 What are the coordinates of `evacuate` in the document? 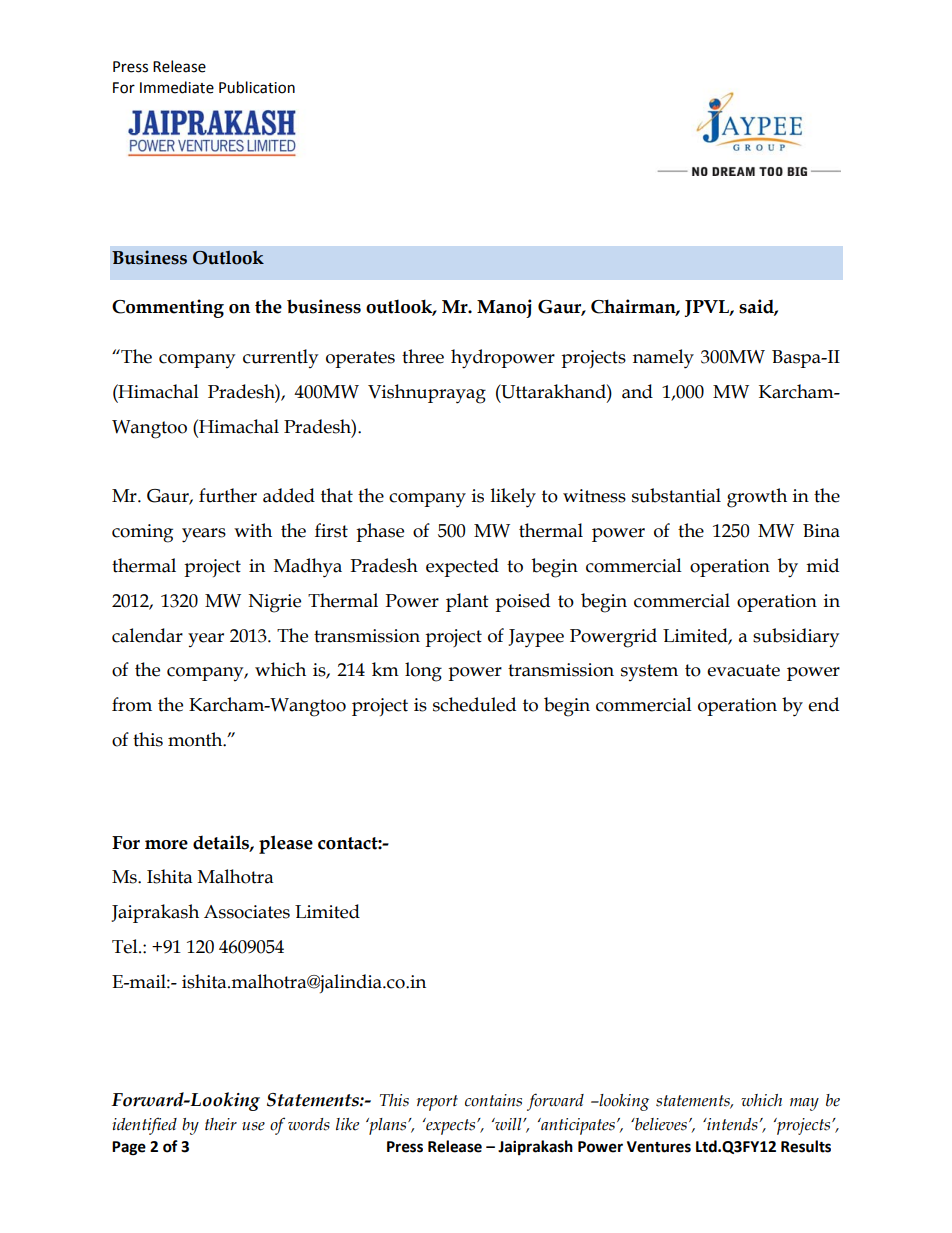 It's located at (743, 670).
